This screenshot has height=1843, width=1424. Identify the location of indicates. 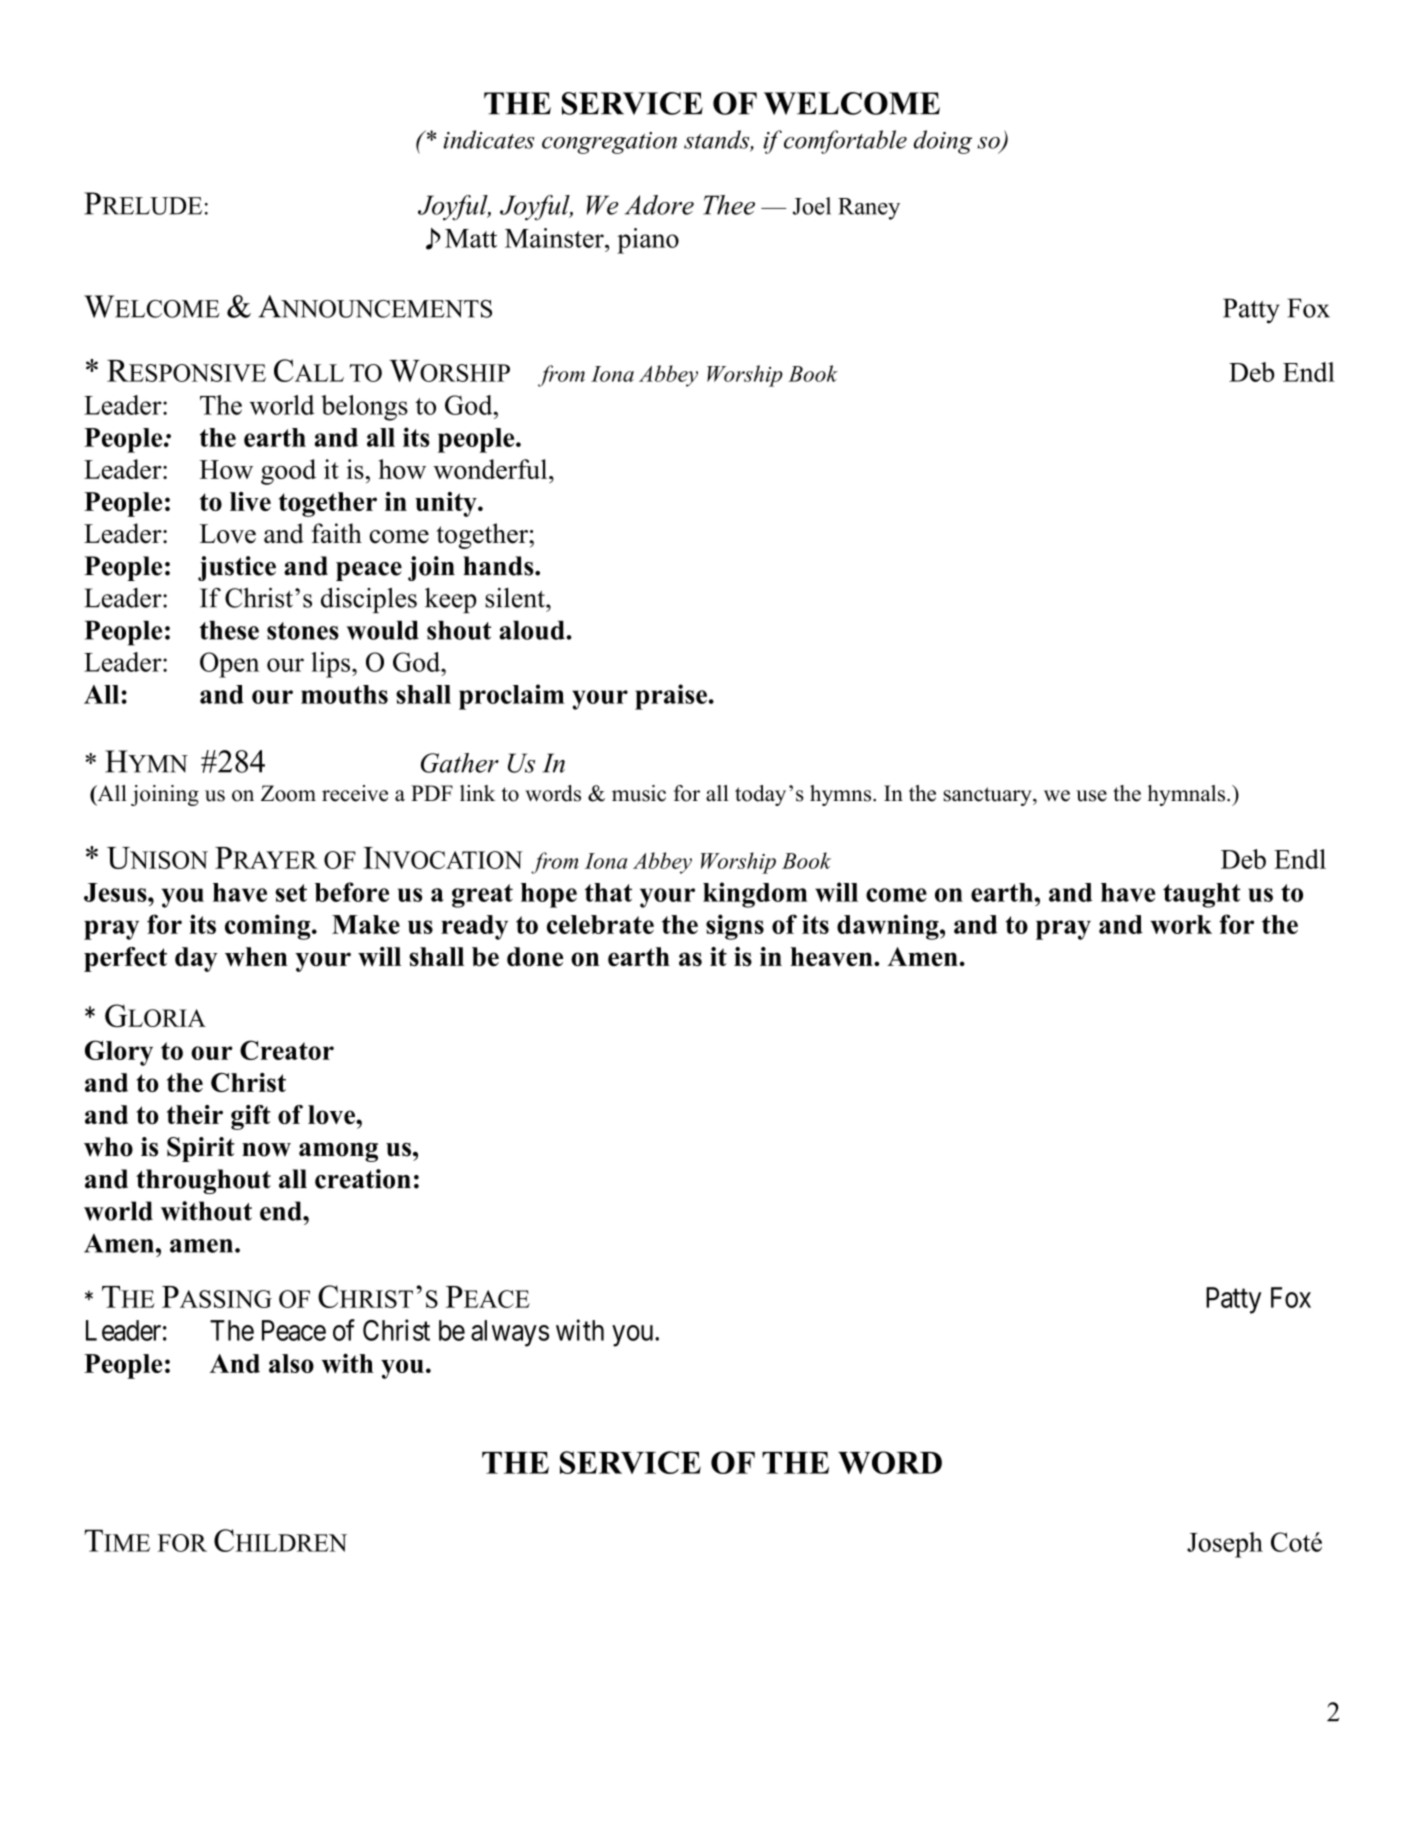
(489, 139).
